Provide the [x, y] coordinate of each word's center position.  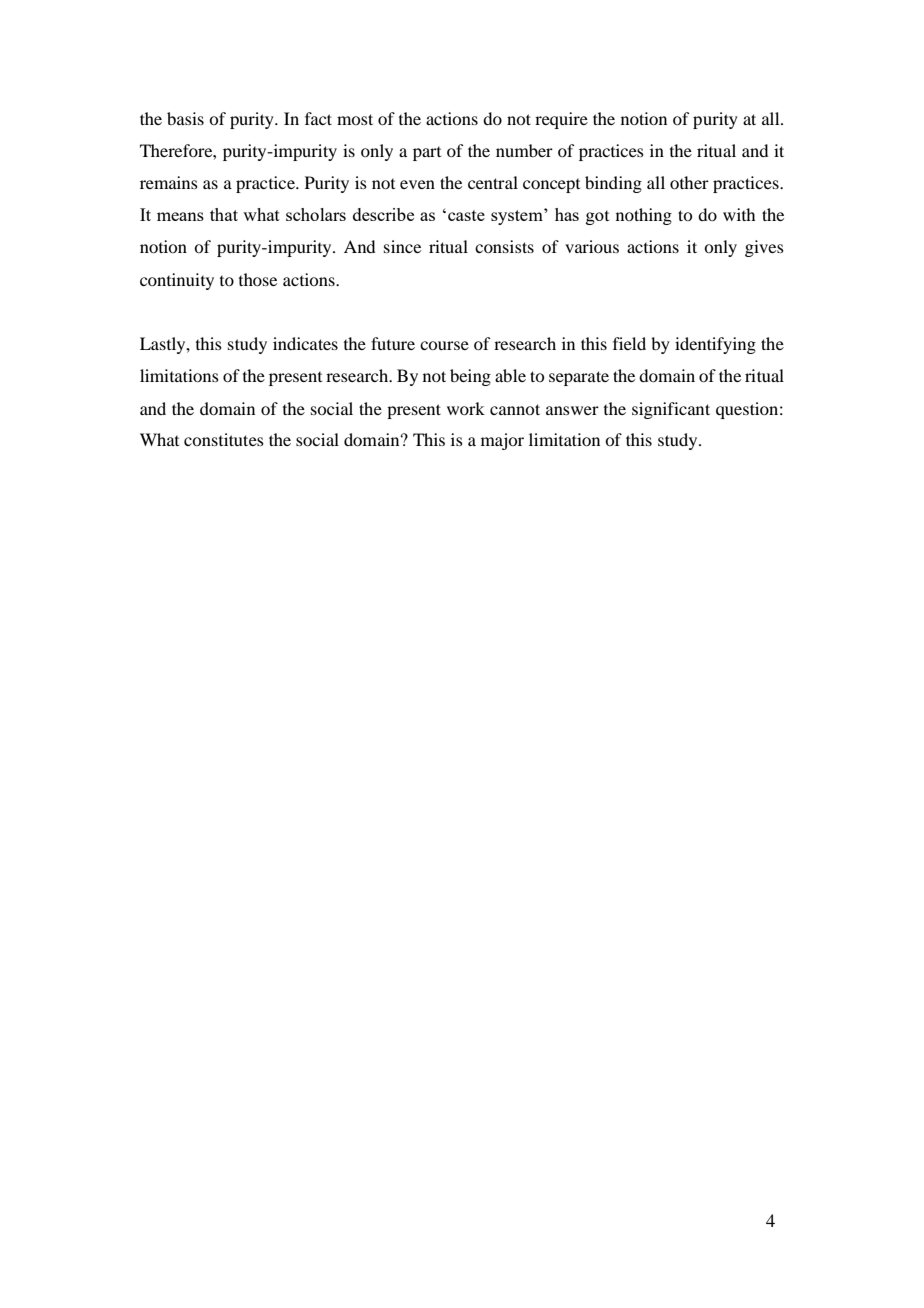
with [739, 214]
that [224, 214]
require [561, 120]
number [524, 150]
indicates [305, 343]
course [444, 345]
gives [764, 248]
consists [504, 246]
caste [466, 215]
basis [185, 118]
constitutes [224, 439]
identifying [715, 345]
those [258, 279]
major [502, 441]
